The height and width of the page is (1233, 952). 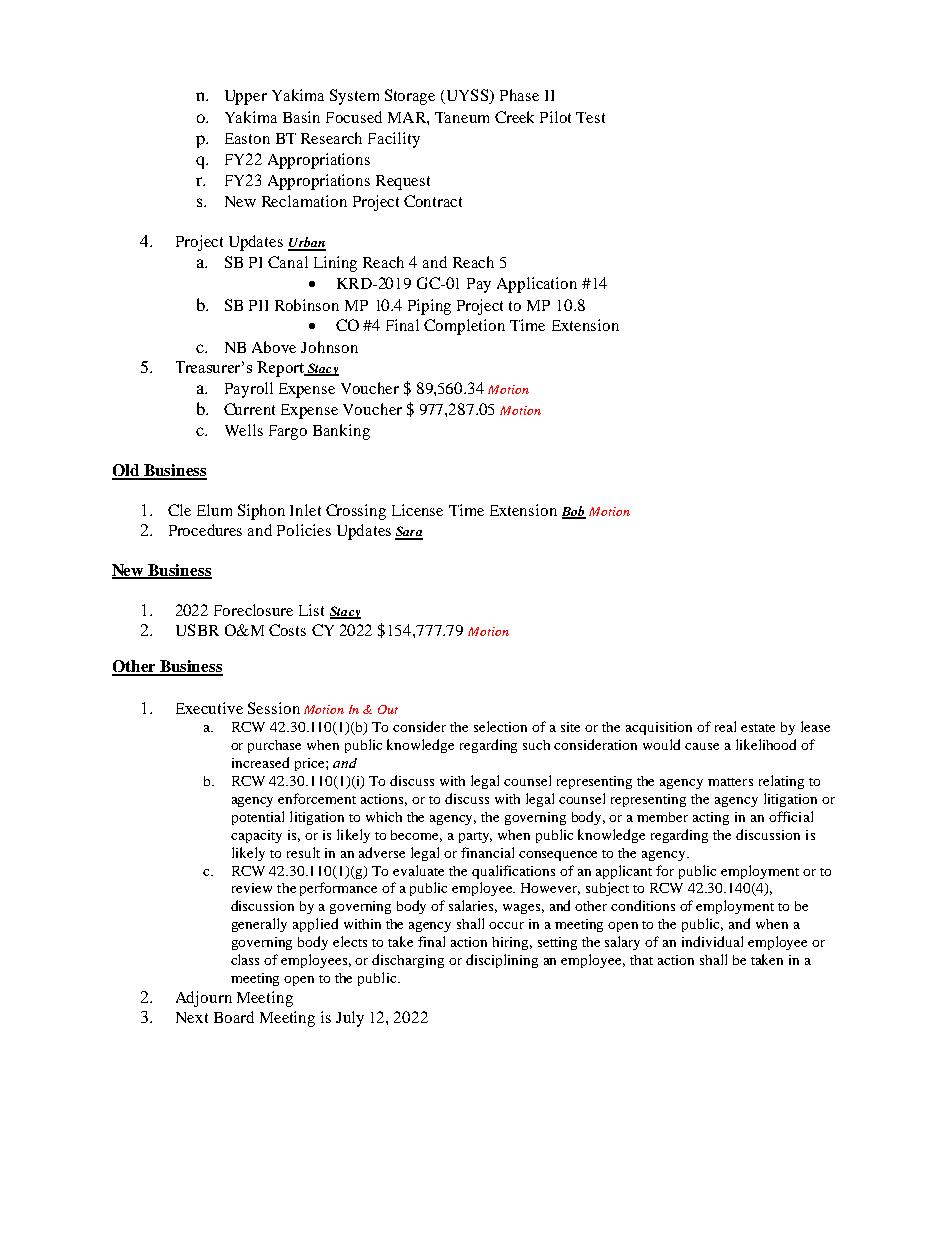 I want to click on Test, so click(x=590, y=117).
